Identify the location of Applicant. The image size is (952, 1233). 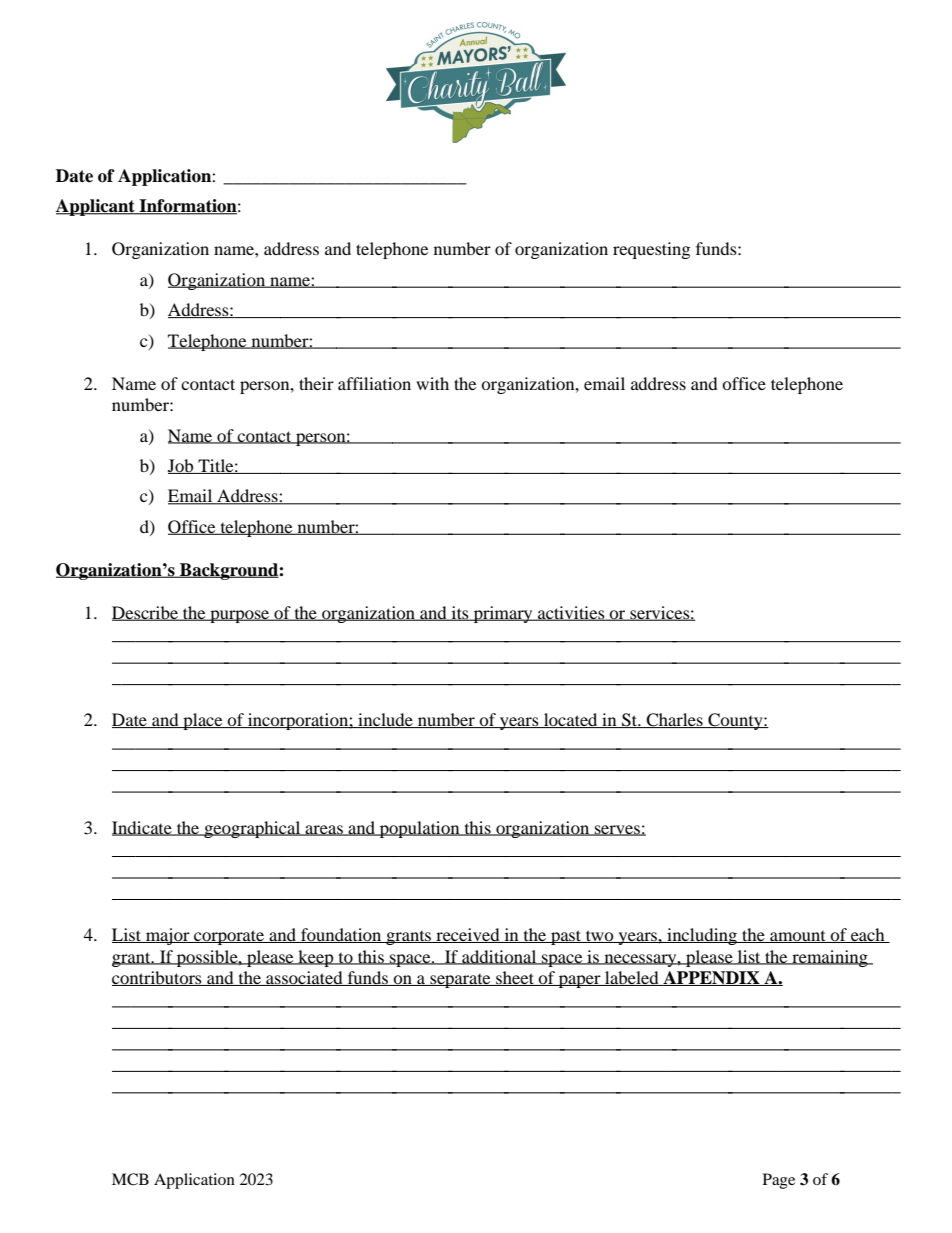
(96, 207).
